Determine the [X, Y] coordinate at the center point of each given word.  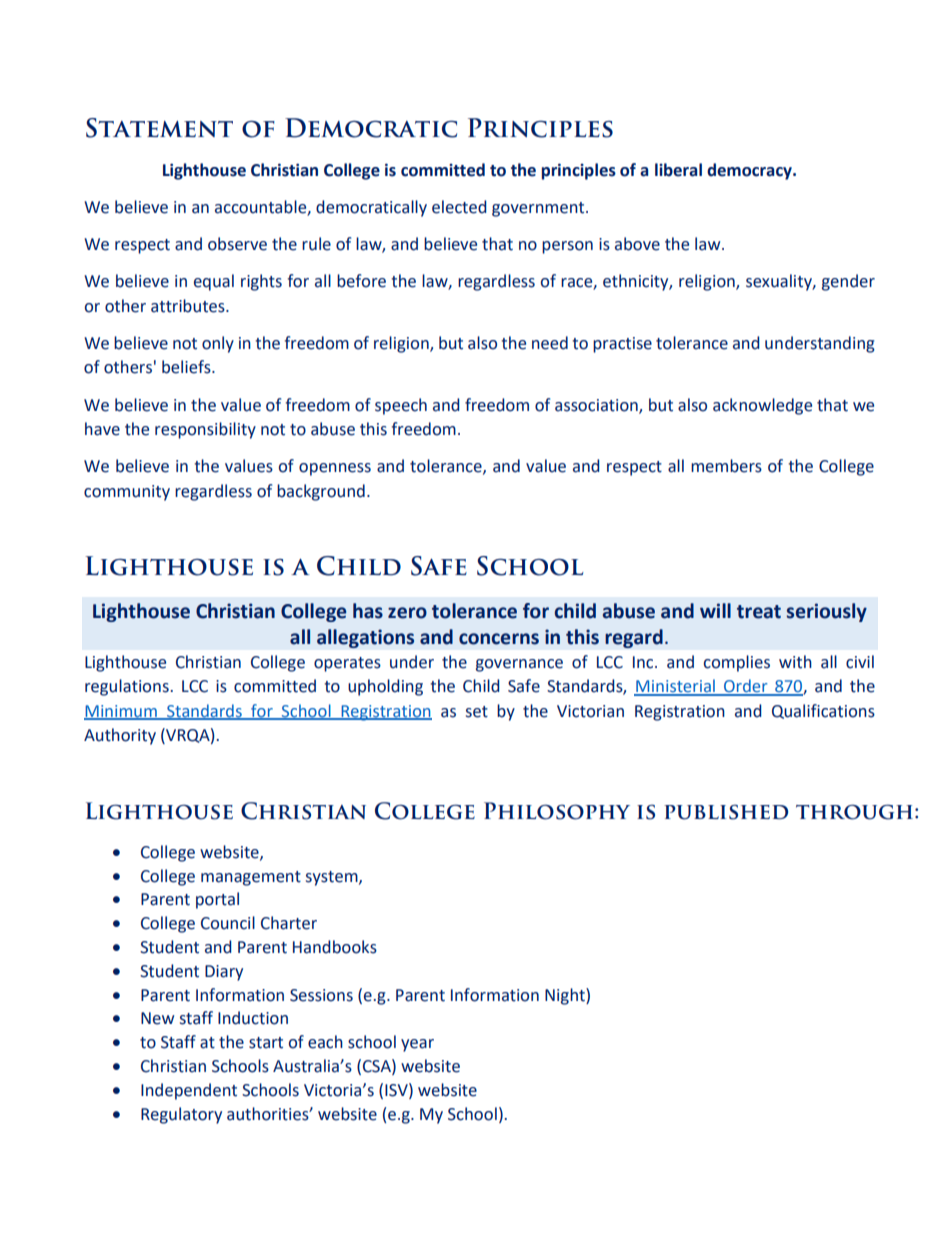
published [726, 812]
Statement [159, 128]
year [417, 1045]
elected [459, 207]
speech [401, 406]
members [726, 466]
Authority [120, 736]
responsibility [205, 430]
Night [566, 996]
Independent [189, 1091]
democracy [750, 171]
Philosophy [557, 811]
